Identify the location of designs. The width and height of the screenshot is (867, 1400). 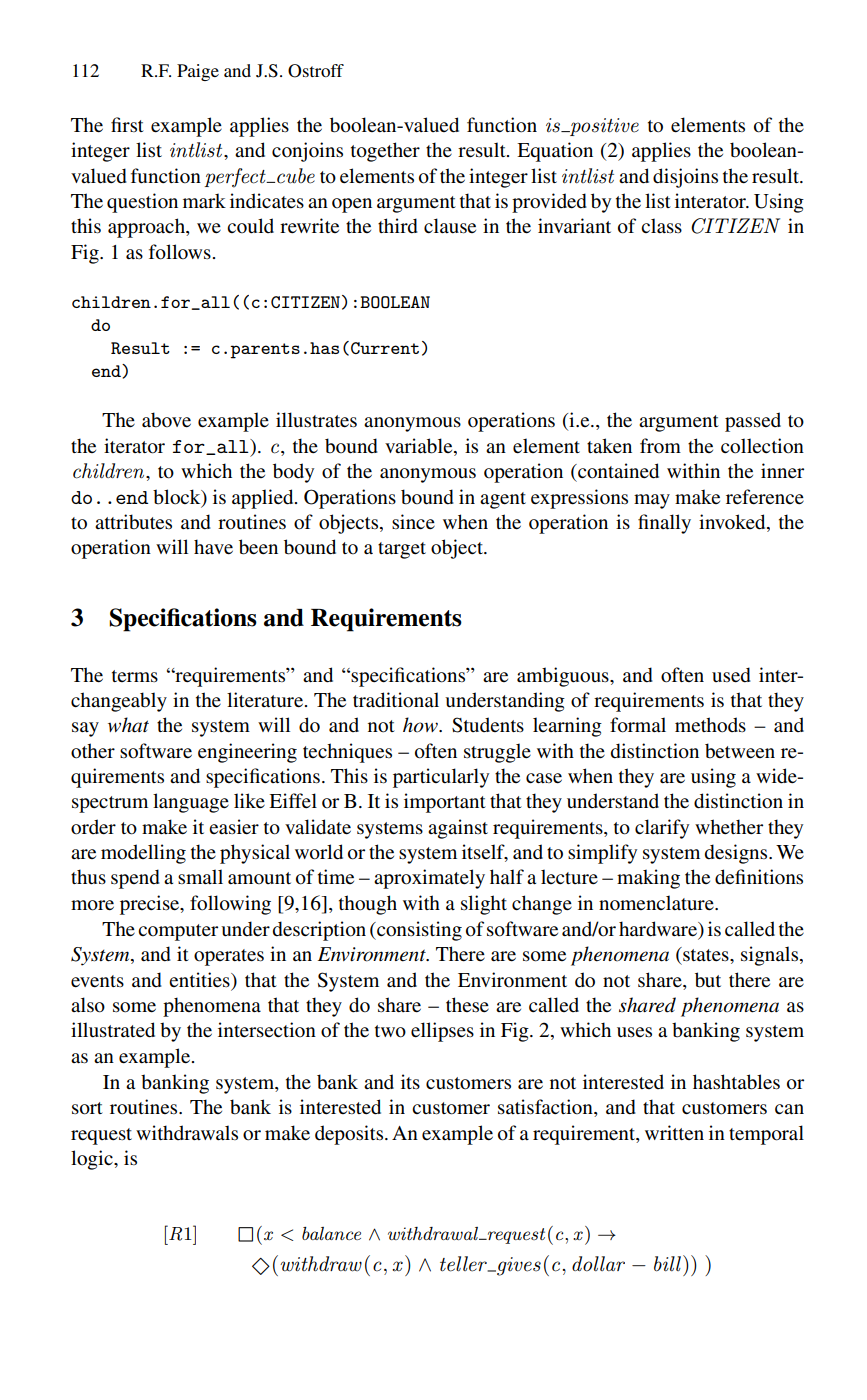
(737, 854).
